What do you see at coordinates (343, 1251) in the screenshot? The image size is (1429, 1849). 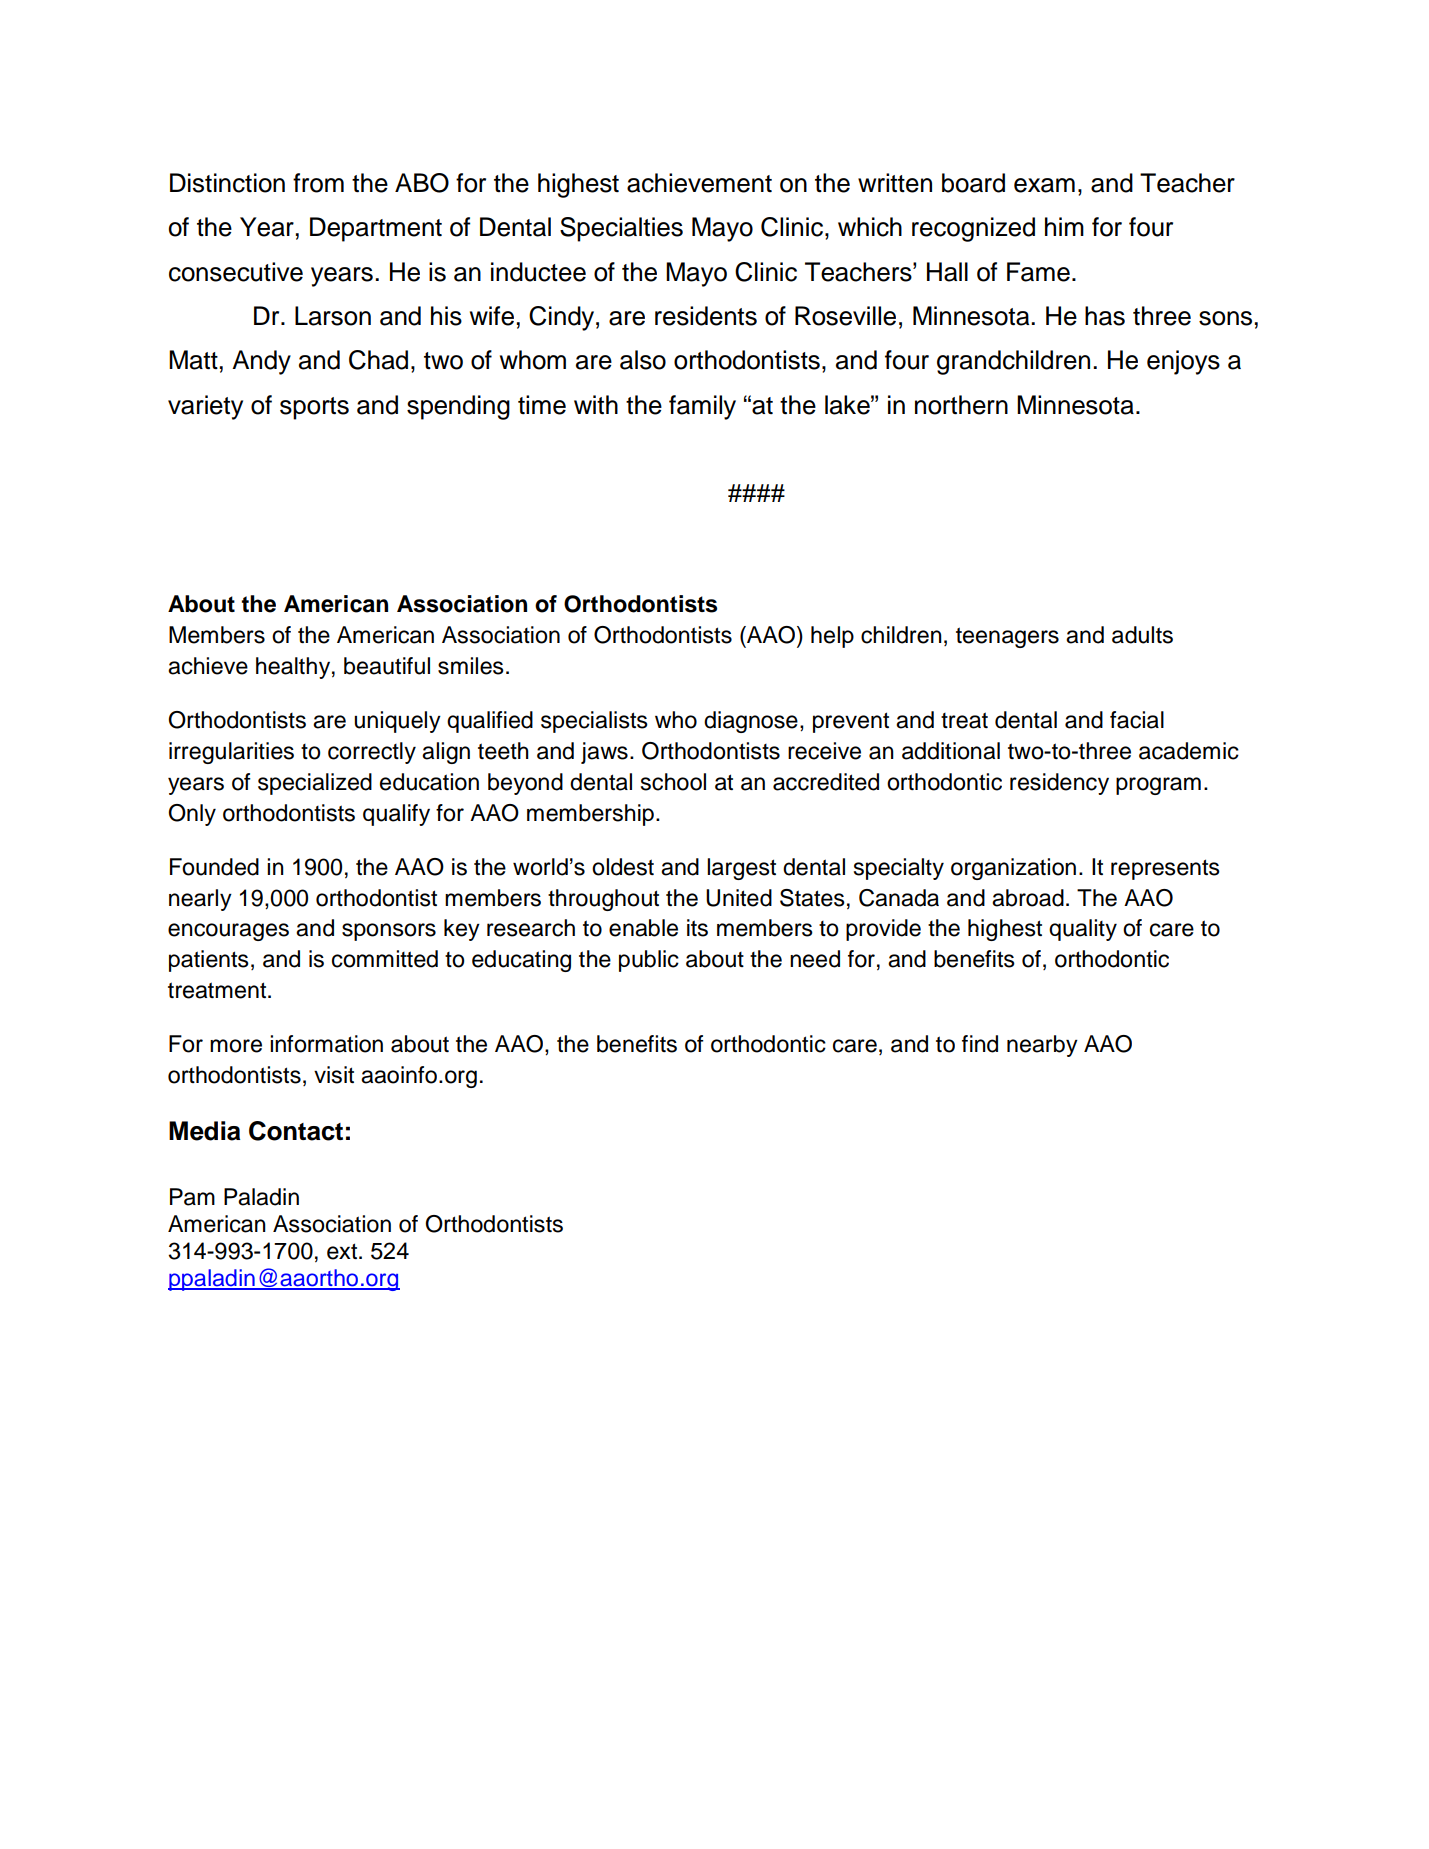 I see `ext` at bounding box center [343, 1251].
